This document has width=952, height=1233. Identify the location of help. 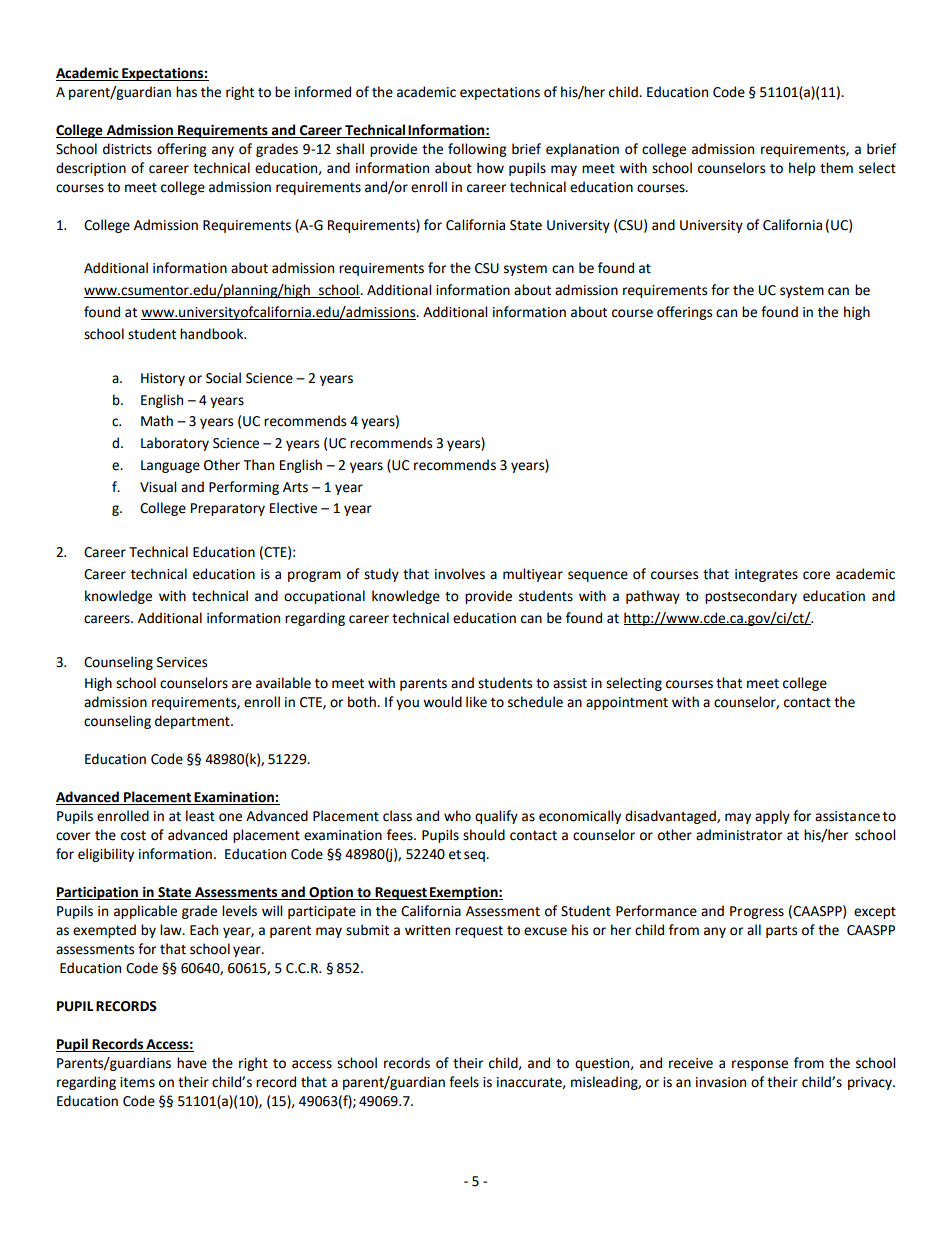
(802, 169).
